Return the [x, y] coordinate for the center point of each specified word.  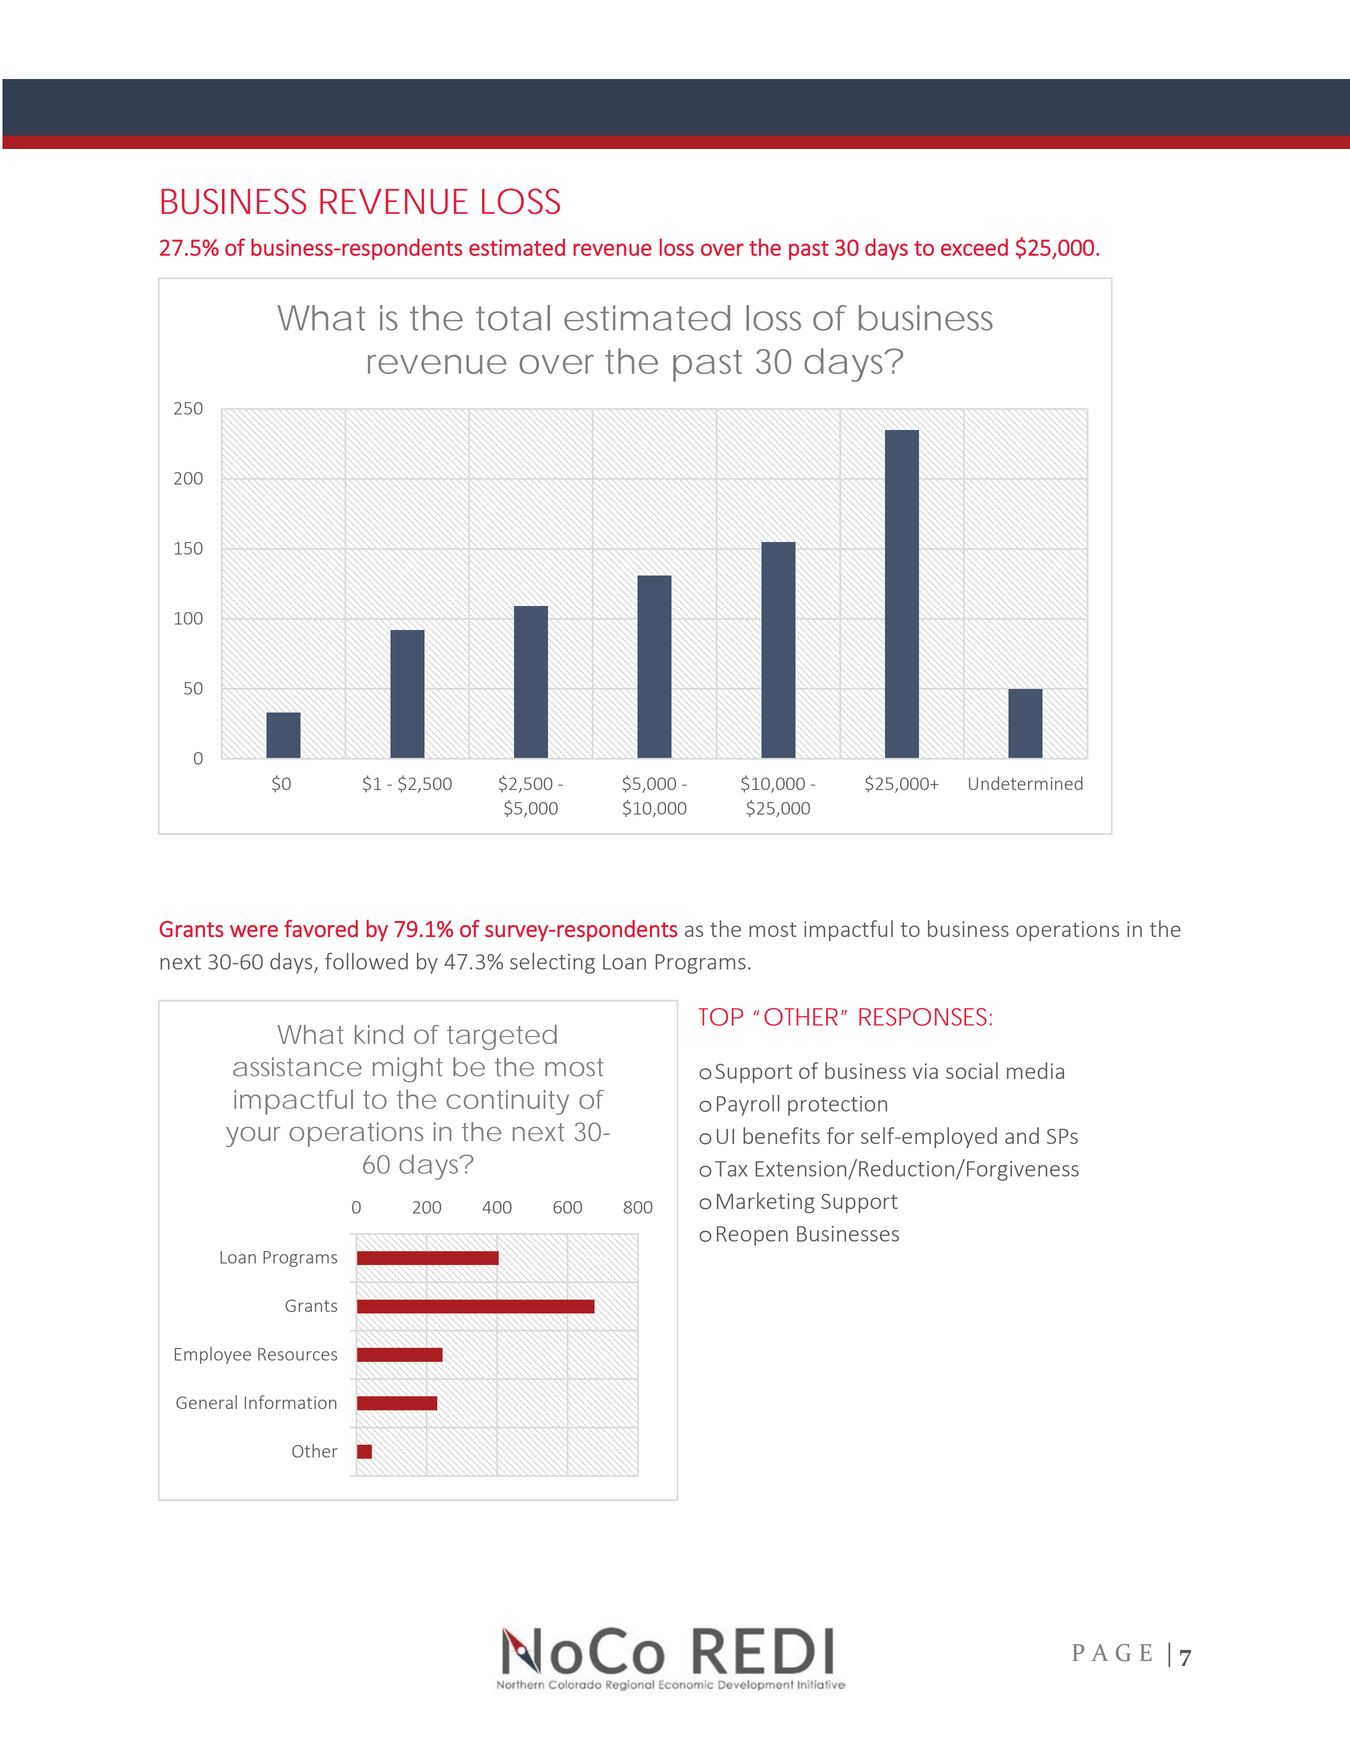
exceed [974, 247]
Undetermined [1026, 783]
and [1022, 1135]
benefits [781, 1135]
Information [291, 1402]
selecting [552, 963]
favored [321, 928]
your [253, 1137]
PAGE [1112, 1653]
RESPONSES [925, 1017]
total [513, 318]
